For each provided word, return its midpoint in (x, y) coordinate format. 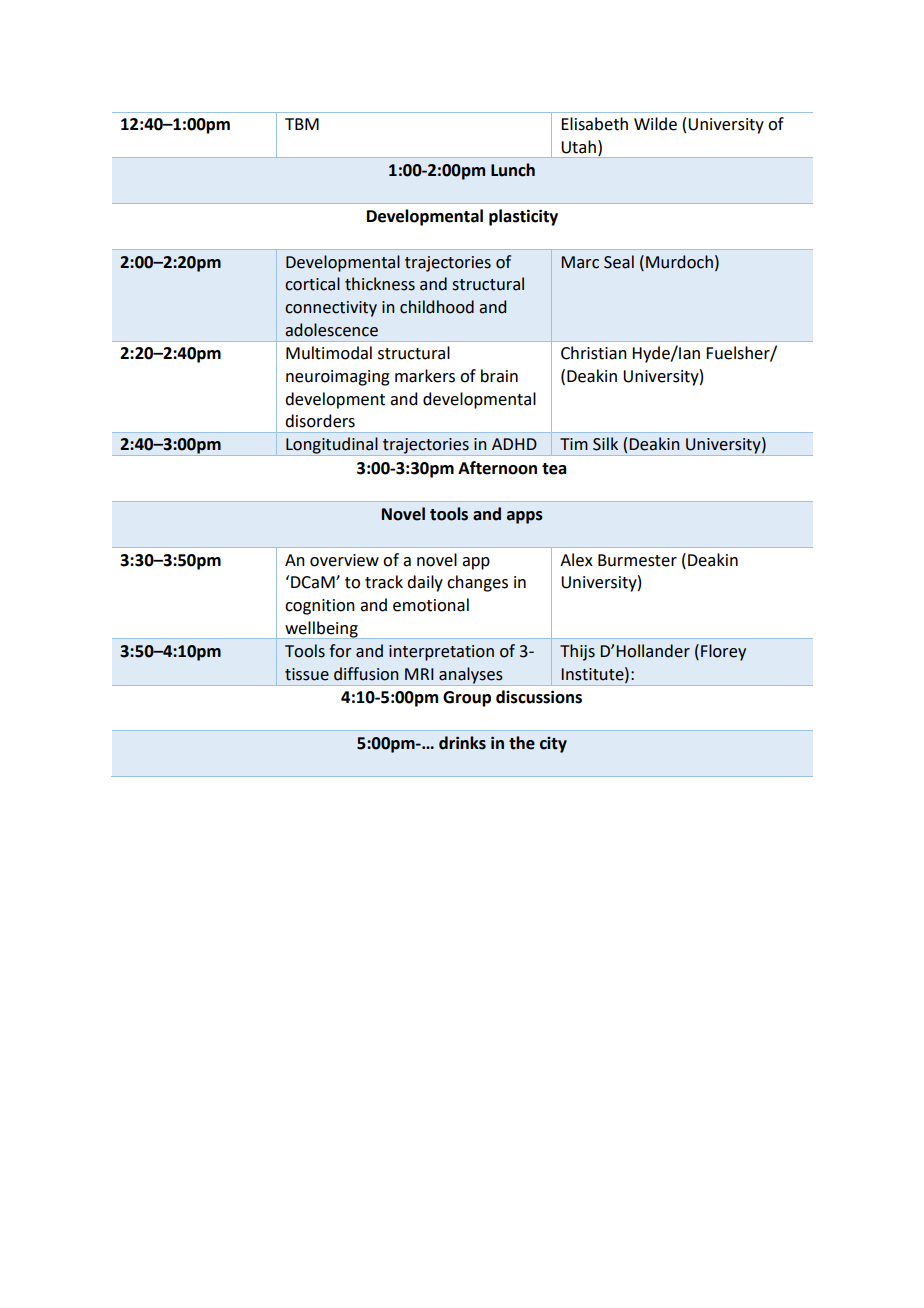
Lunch (513, 170)
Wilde (655, 124)
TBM (302, 124)
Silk (605, 444)
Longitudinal (332, 446)
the (522, 743)
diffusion (366, 674)
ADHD (514, 444)
